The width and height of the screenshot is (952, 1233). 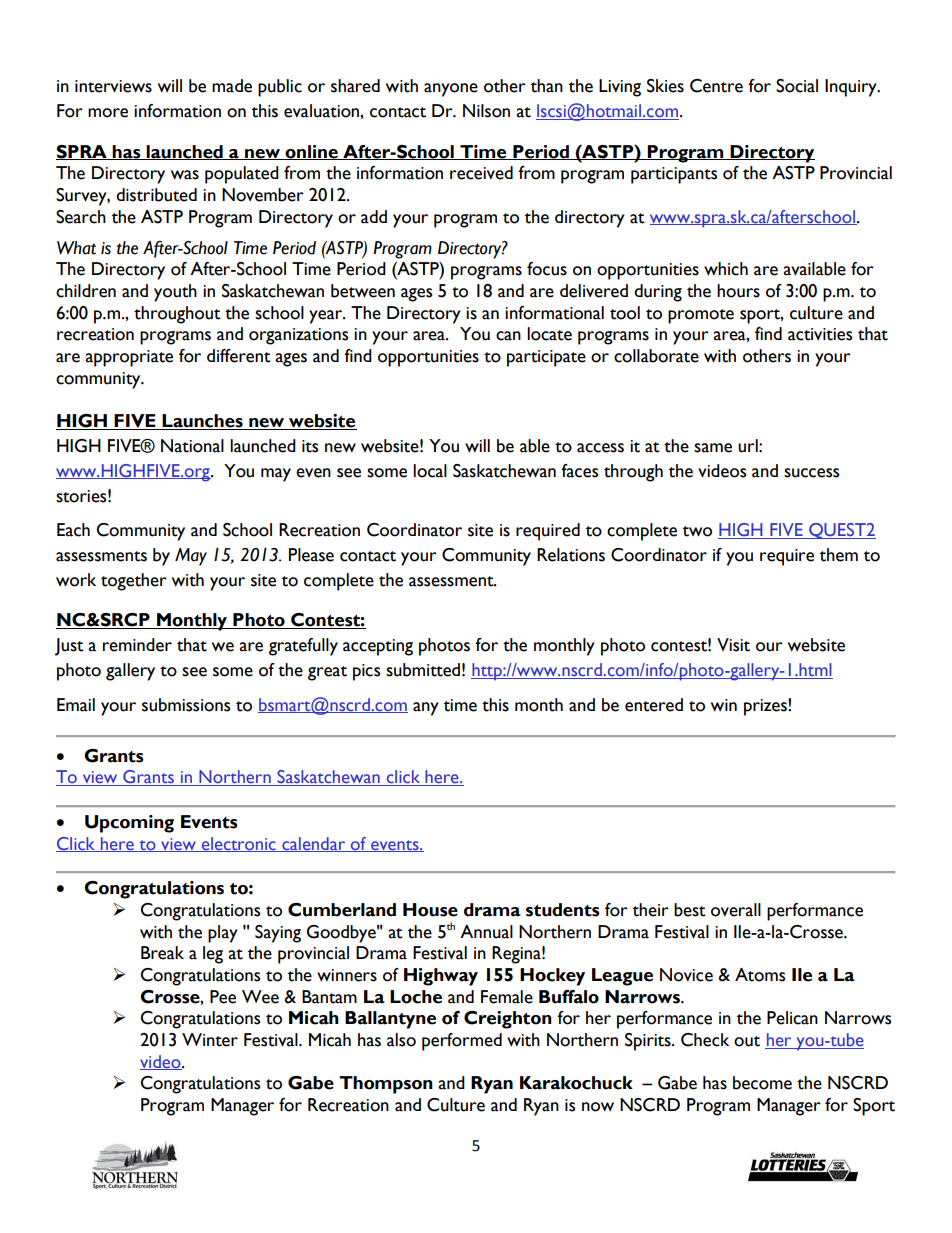 What do you see at coordinates (462, 1042) in the screenshot?
I see `performed` at bounding box center [462, 1042].
